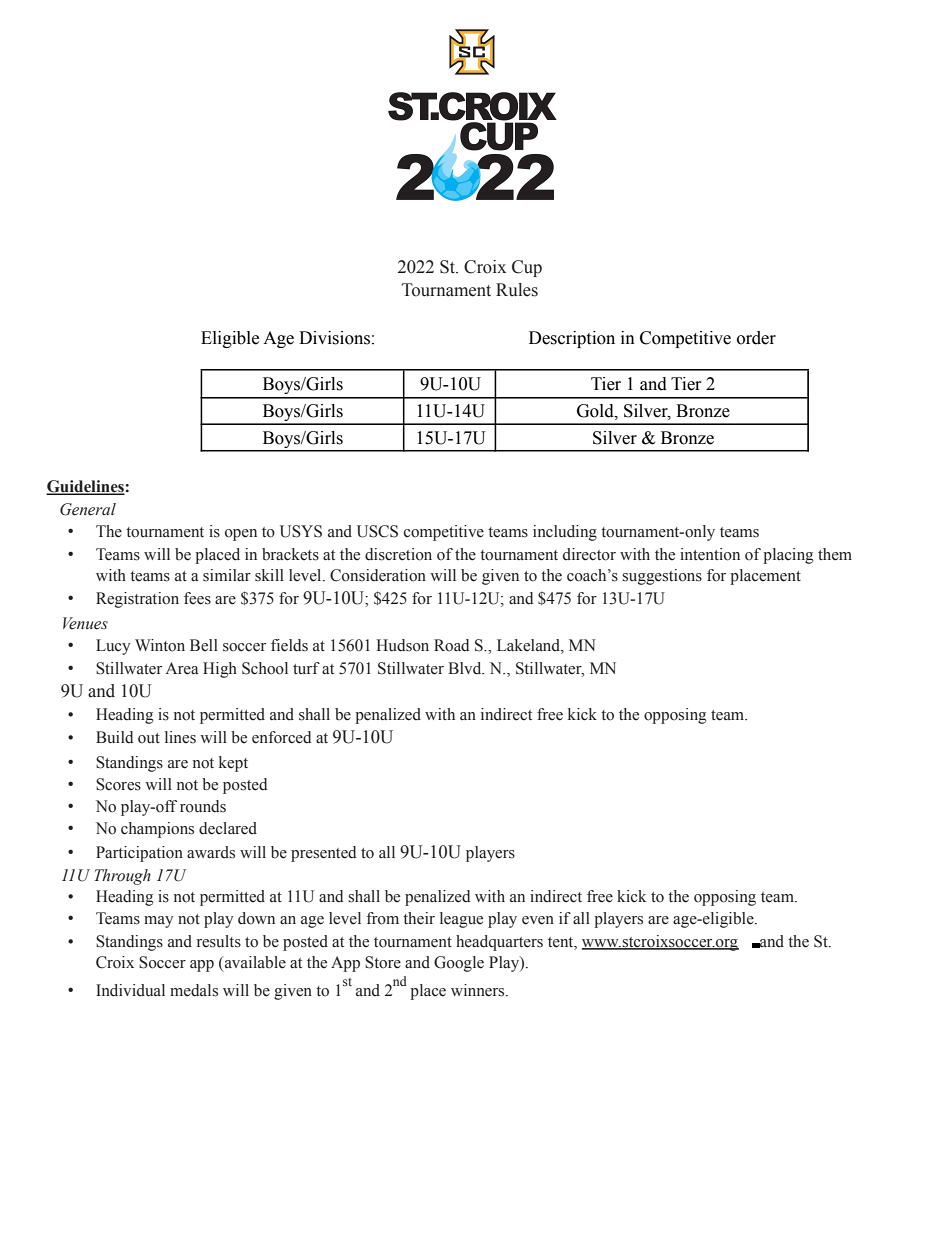  Describe the element at coordinates (788, 556) in the page. I see `placing` at that location.
